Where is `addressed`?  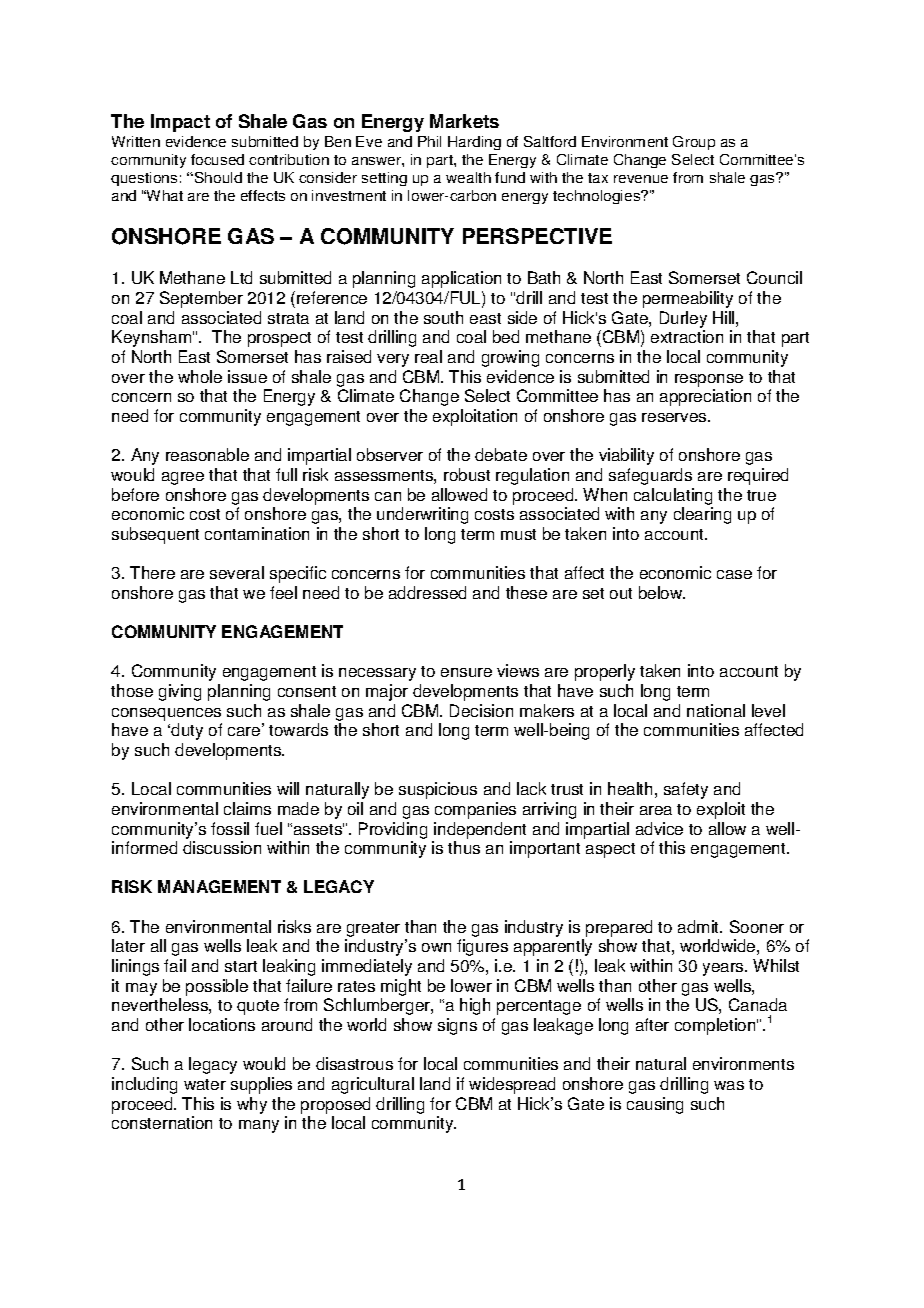
addressed is located at coordinates (427, 592).
